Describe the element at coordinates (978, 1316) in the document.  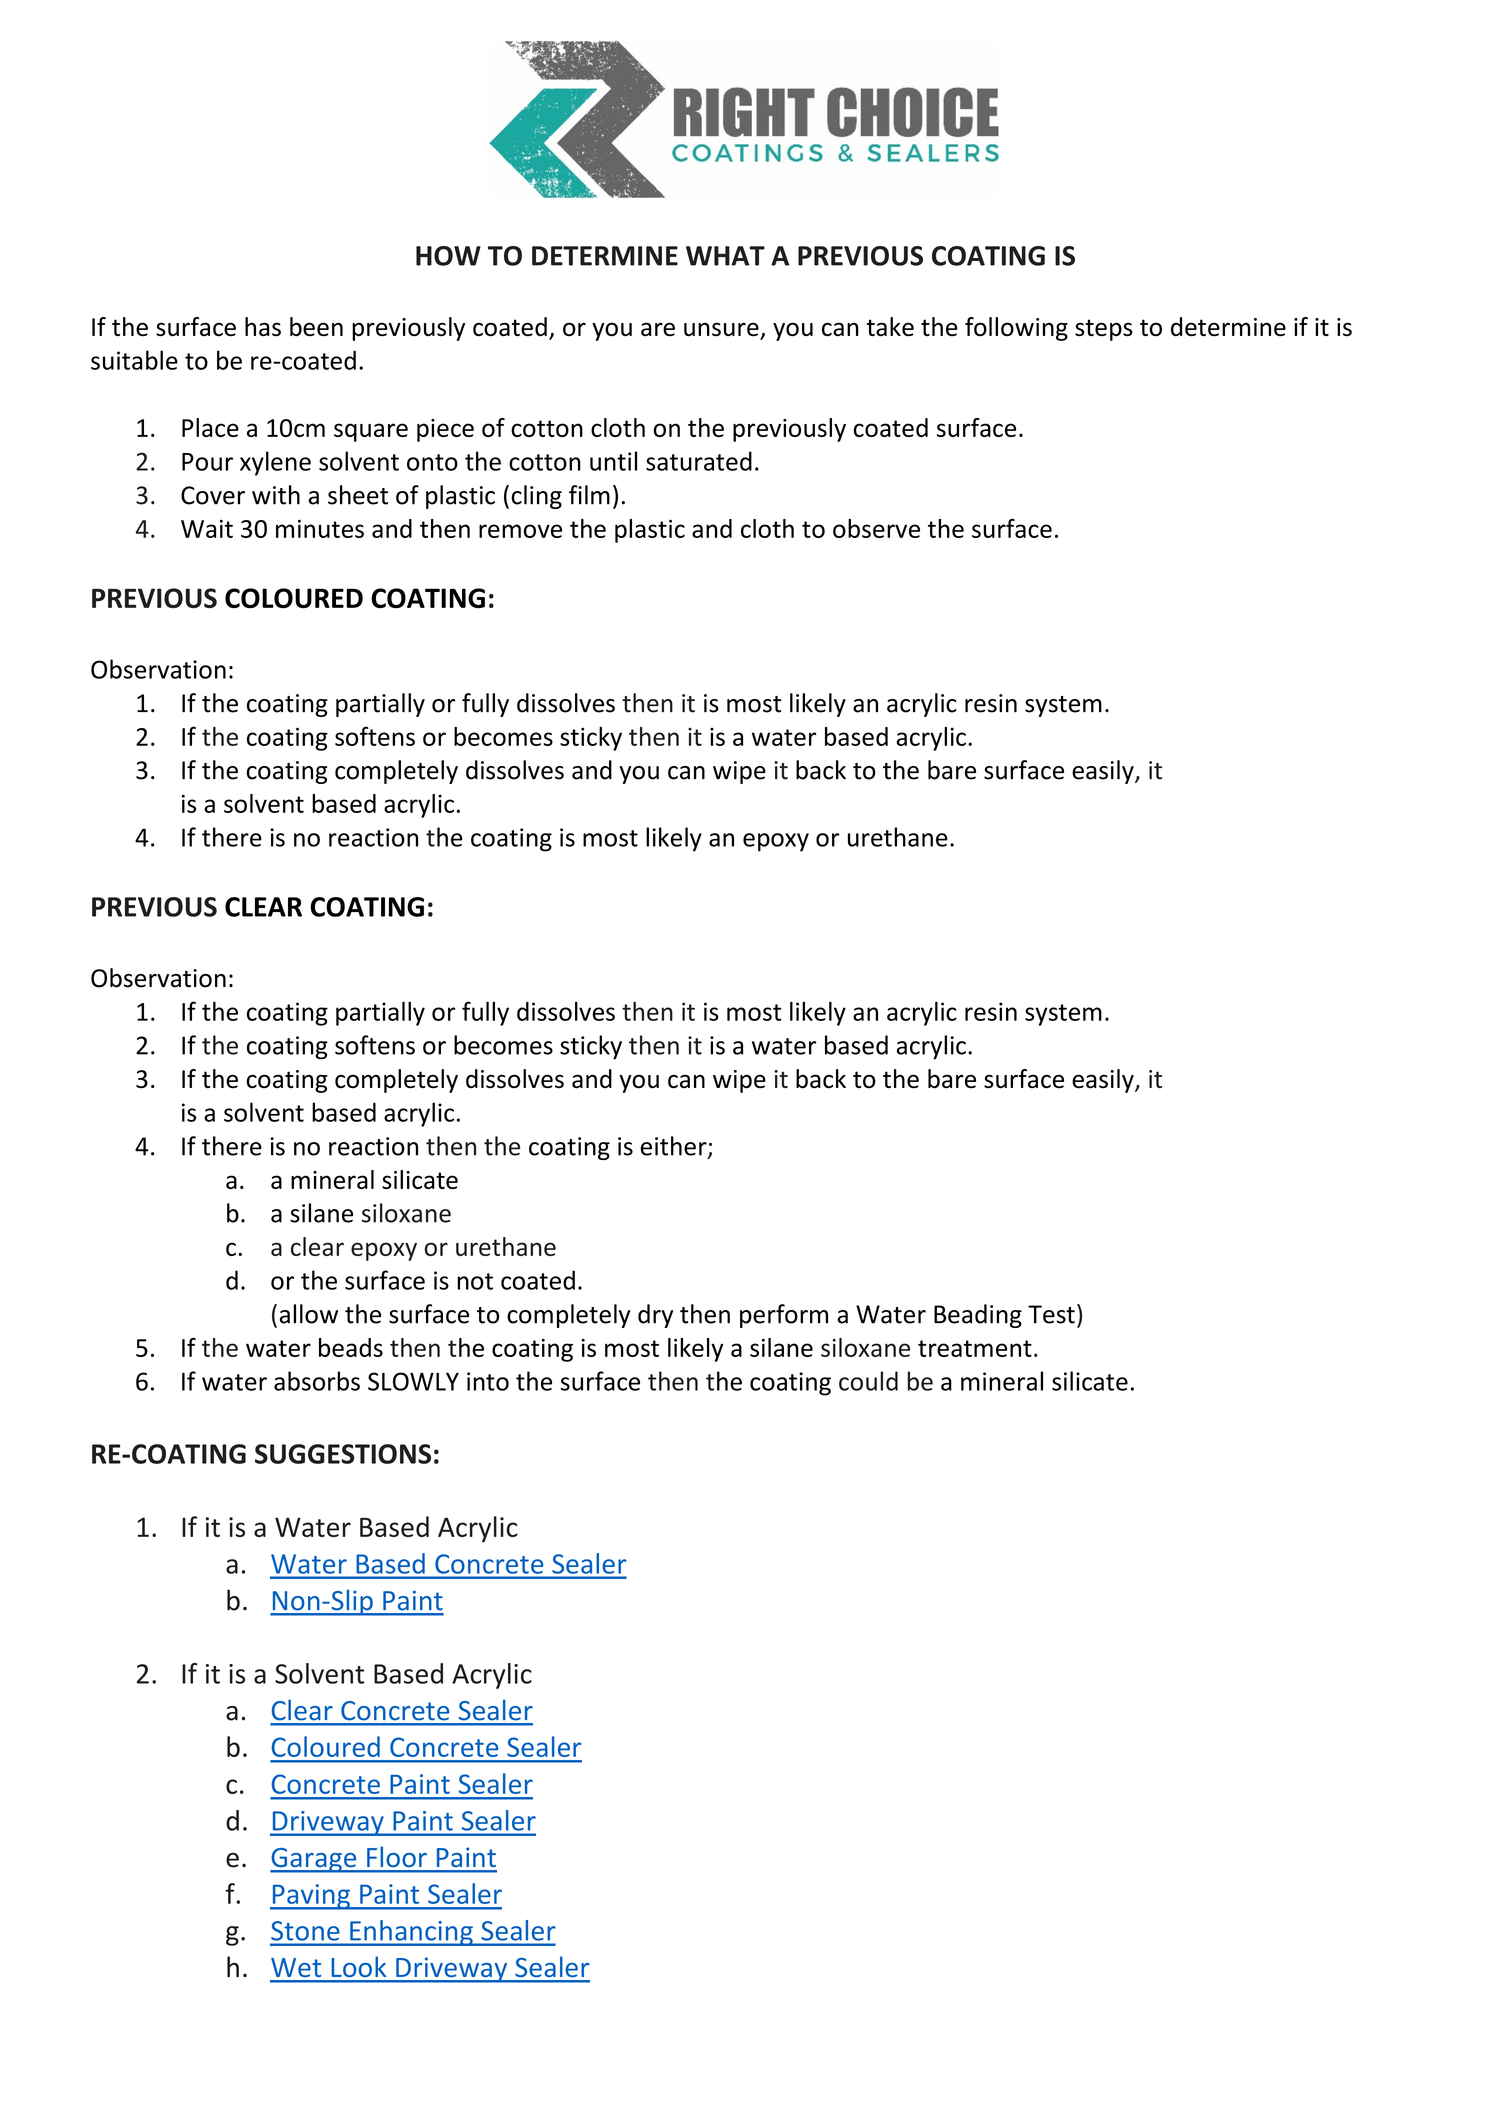
I see `Beading` at that location.
